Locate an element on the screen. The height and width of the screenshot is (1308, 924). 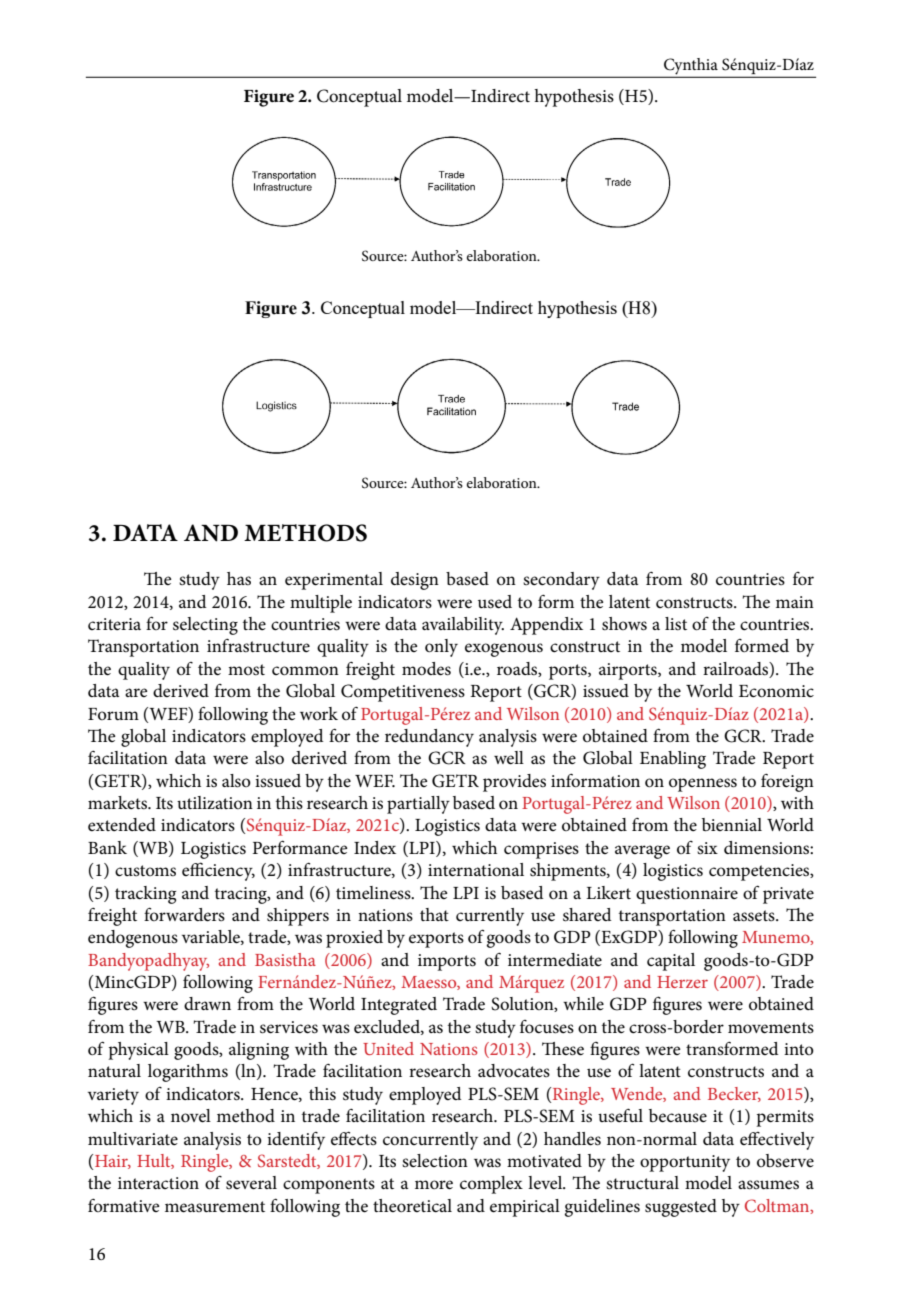
that is located at coordinates (434, 914).
